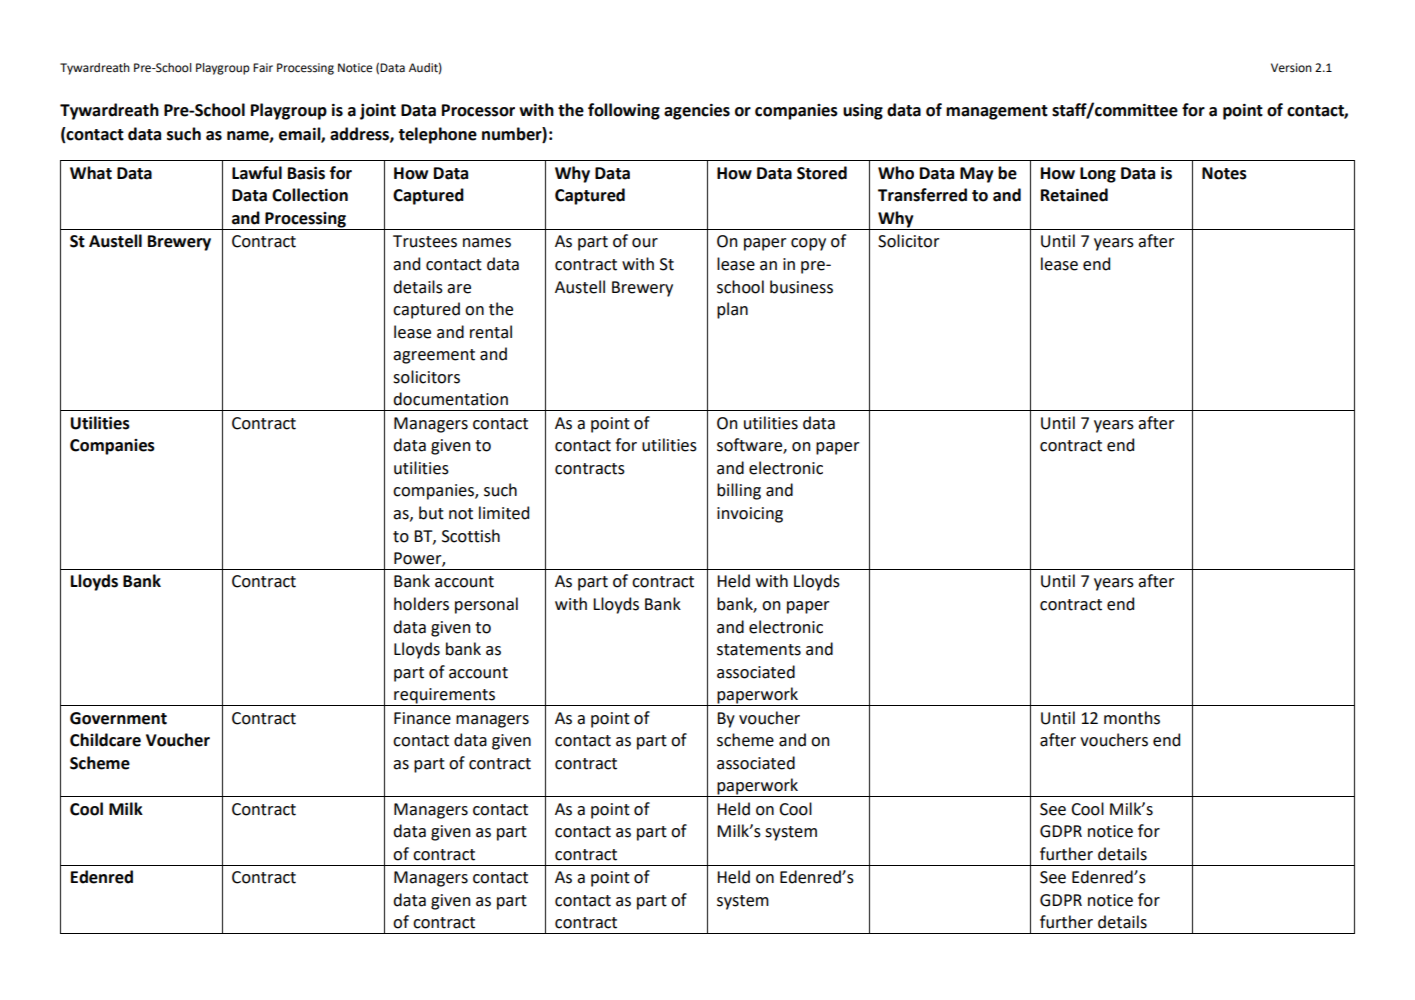 Image resolution: width=1415 pixels, height=1000 pixels. Describe the element at coordinates (739, 491) in the page. I see `billing` at that location.
